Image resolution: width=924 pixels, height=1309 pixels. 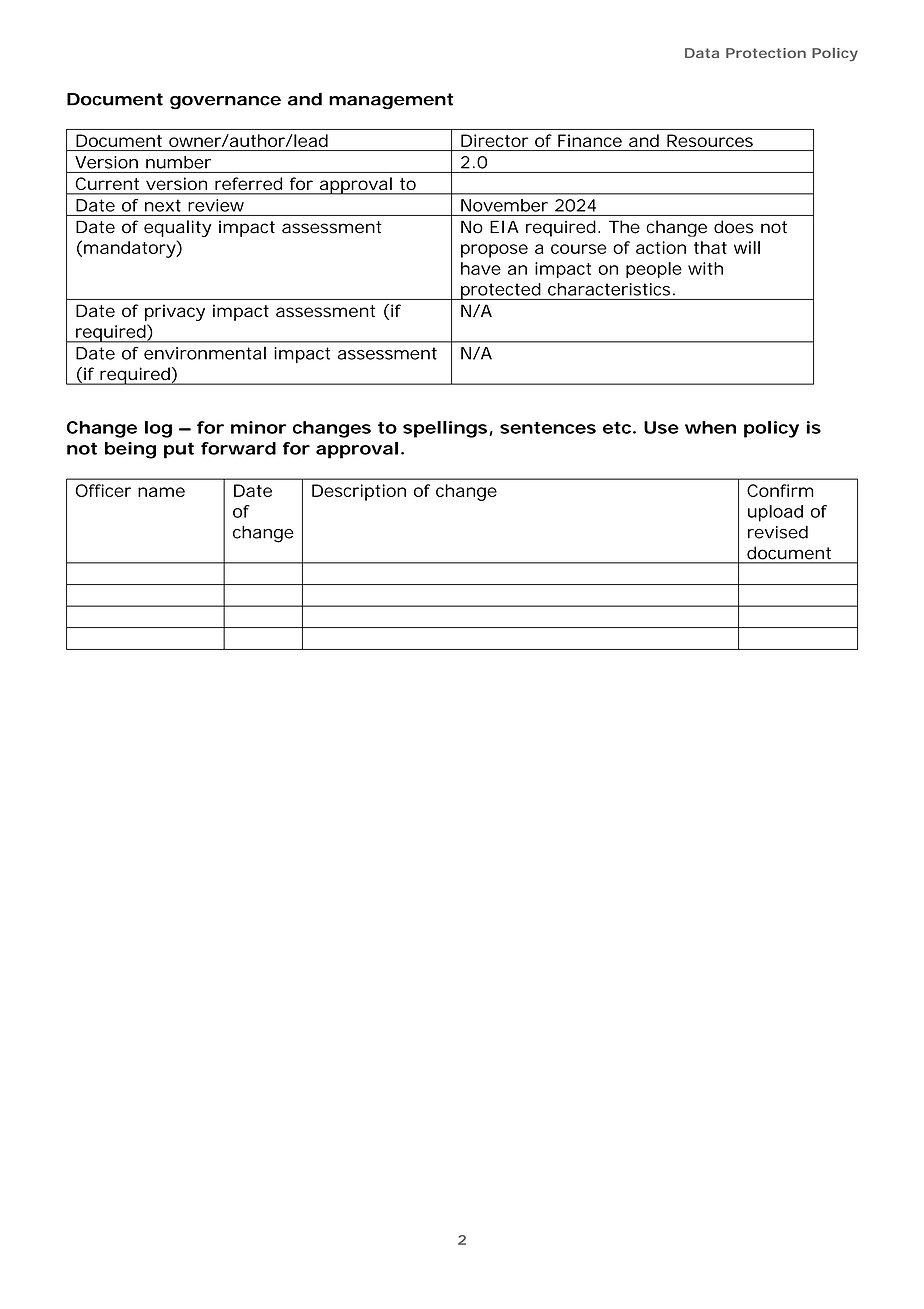 What do you see at coordinates (494, 140) in the screenshot?
I see `Director` at bounding box center [494, 140].
